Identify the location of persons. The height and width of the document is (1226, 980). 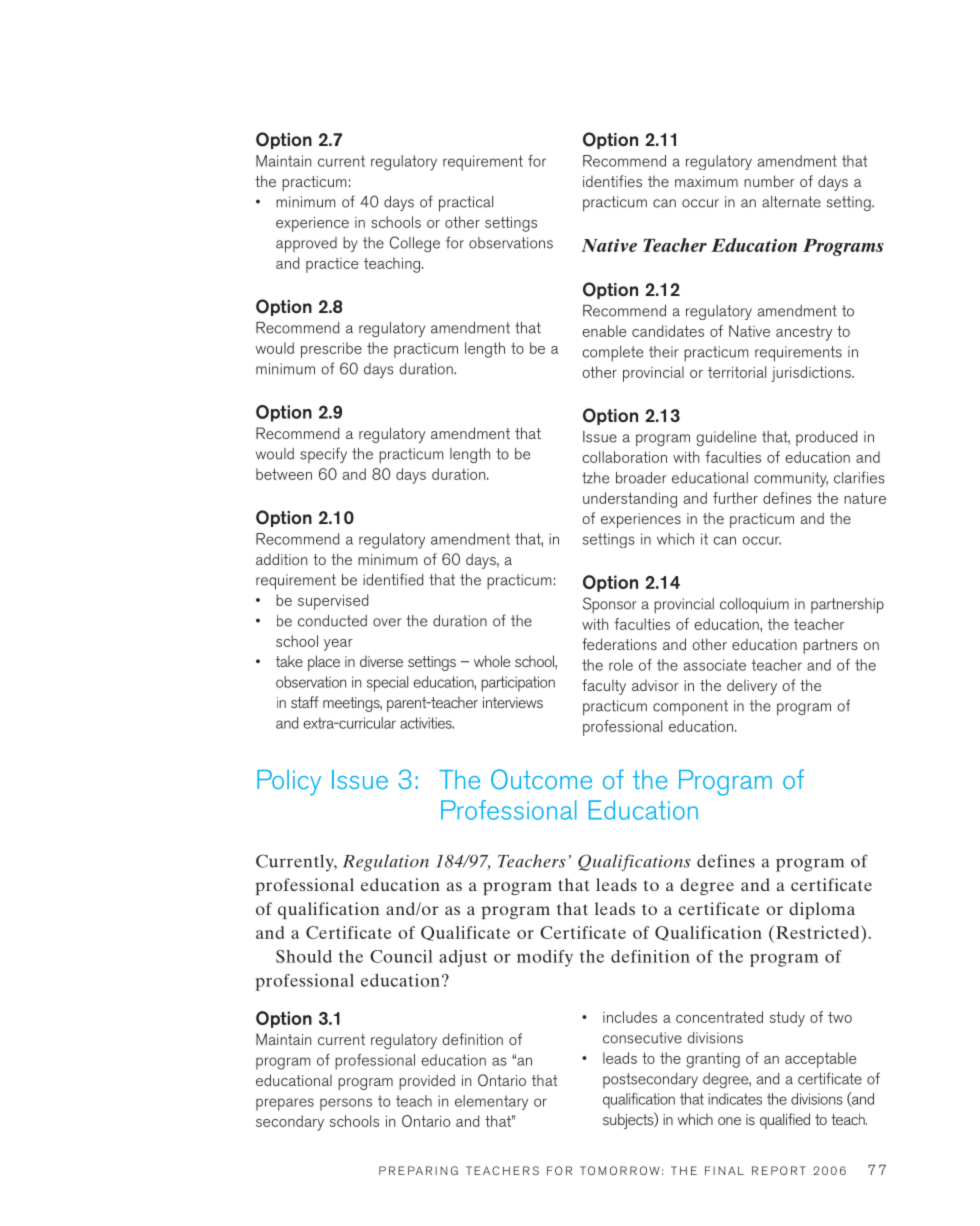
(346, 1104).
